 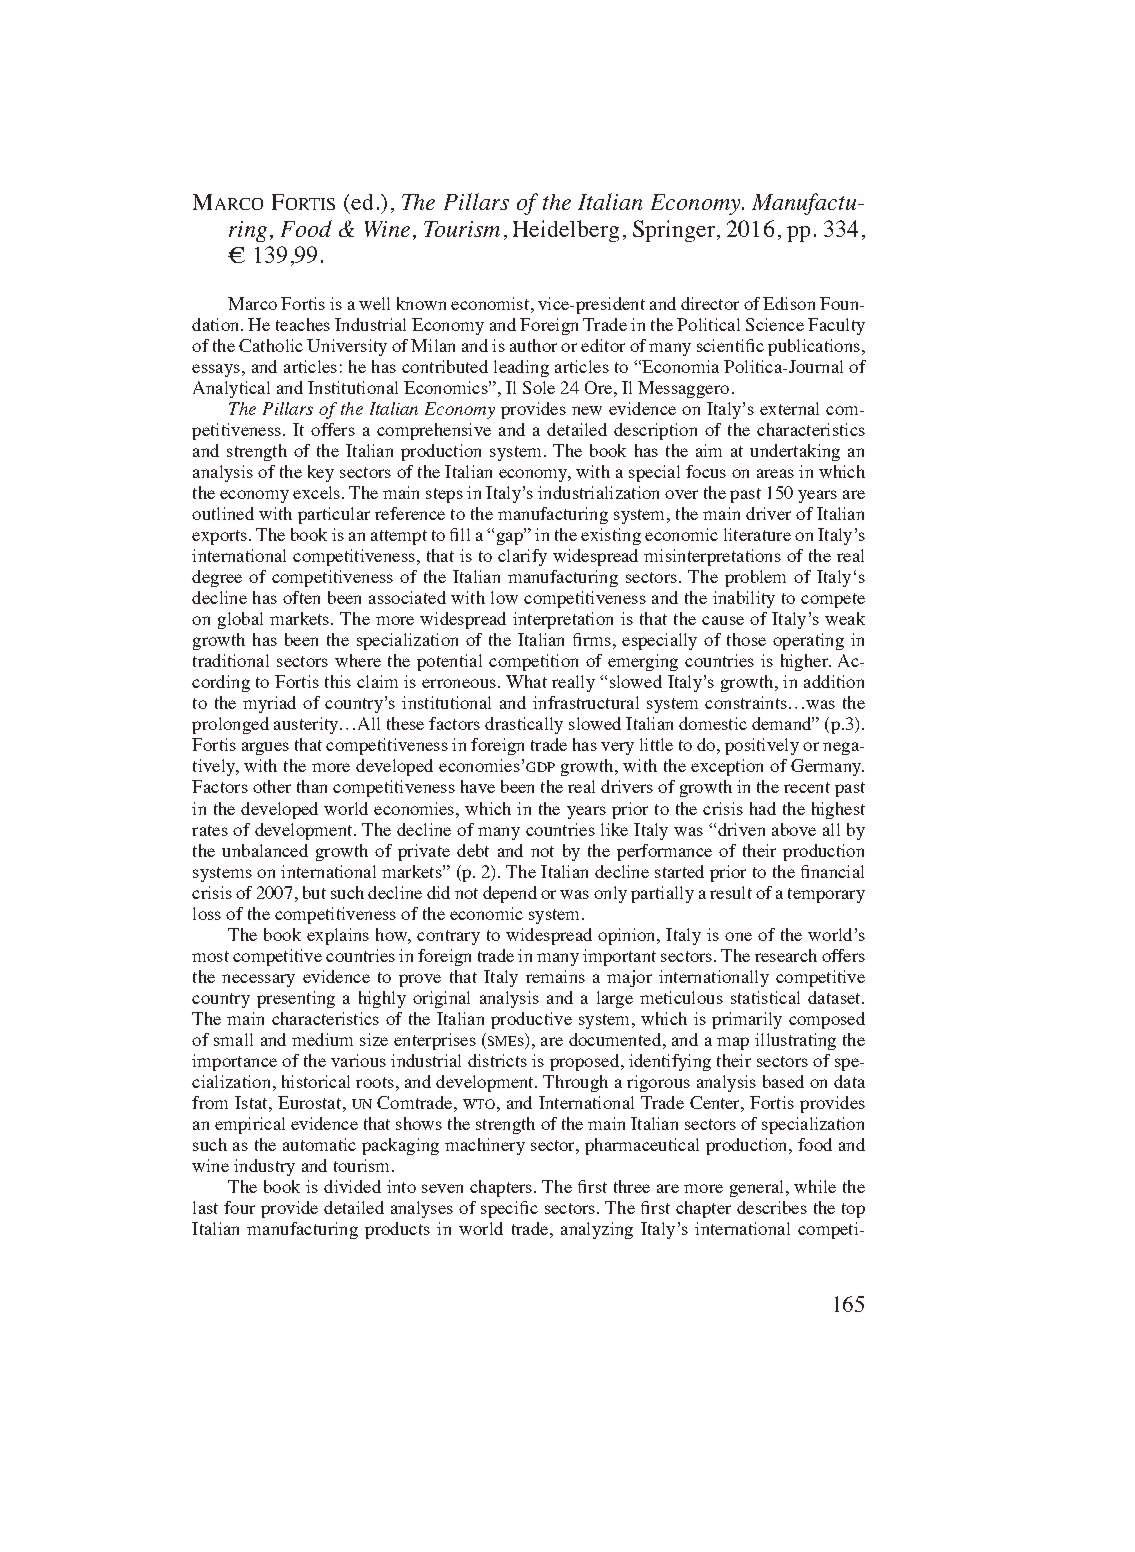 What do you see at coordinates (522, 557) in the screenshot?
I see `clarify` at bounding box center [522, 557].
